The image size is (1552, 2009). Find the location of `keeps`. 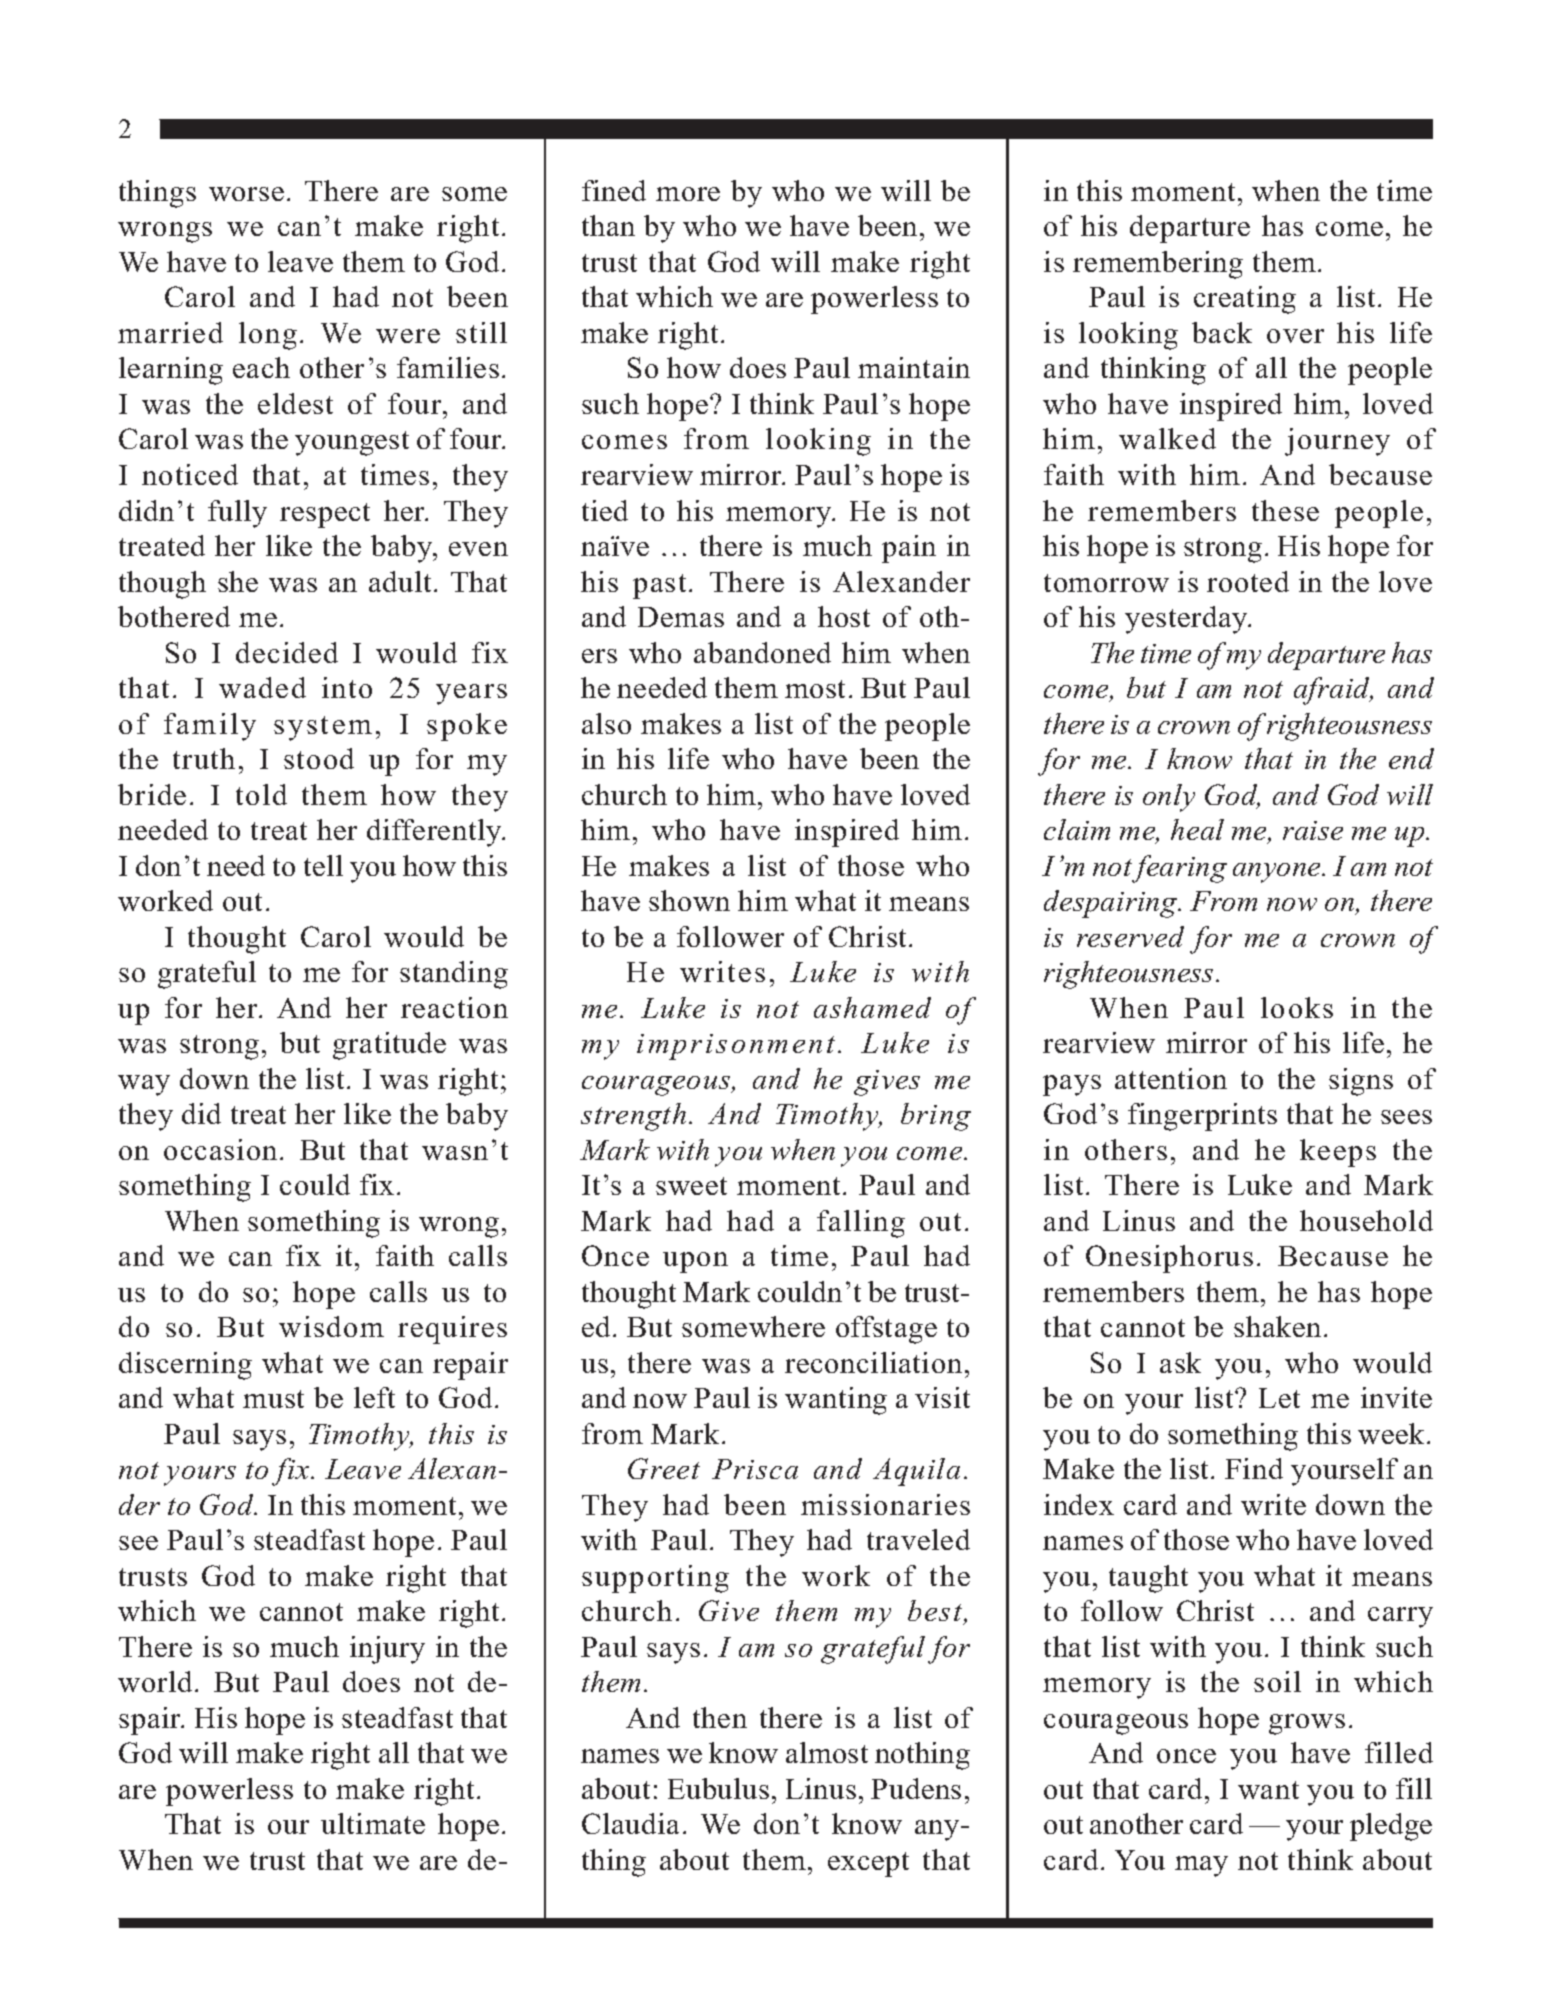

keeps is located at coordinates (1338, 1153).
